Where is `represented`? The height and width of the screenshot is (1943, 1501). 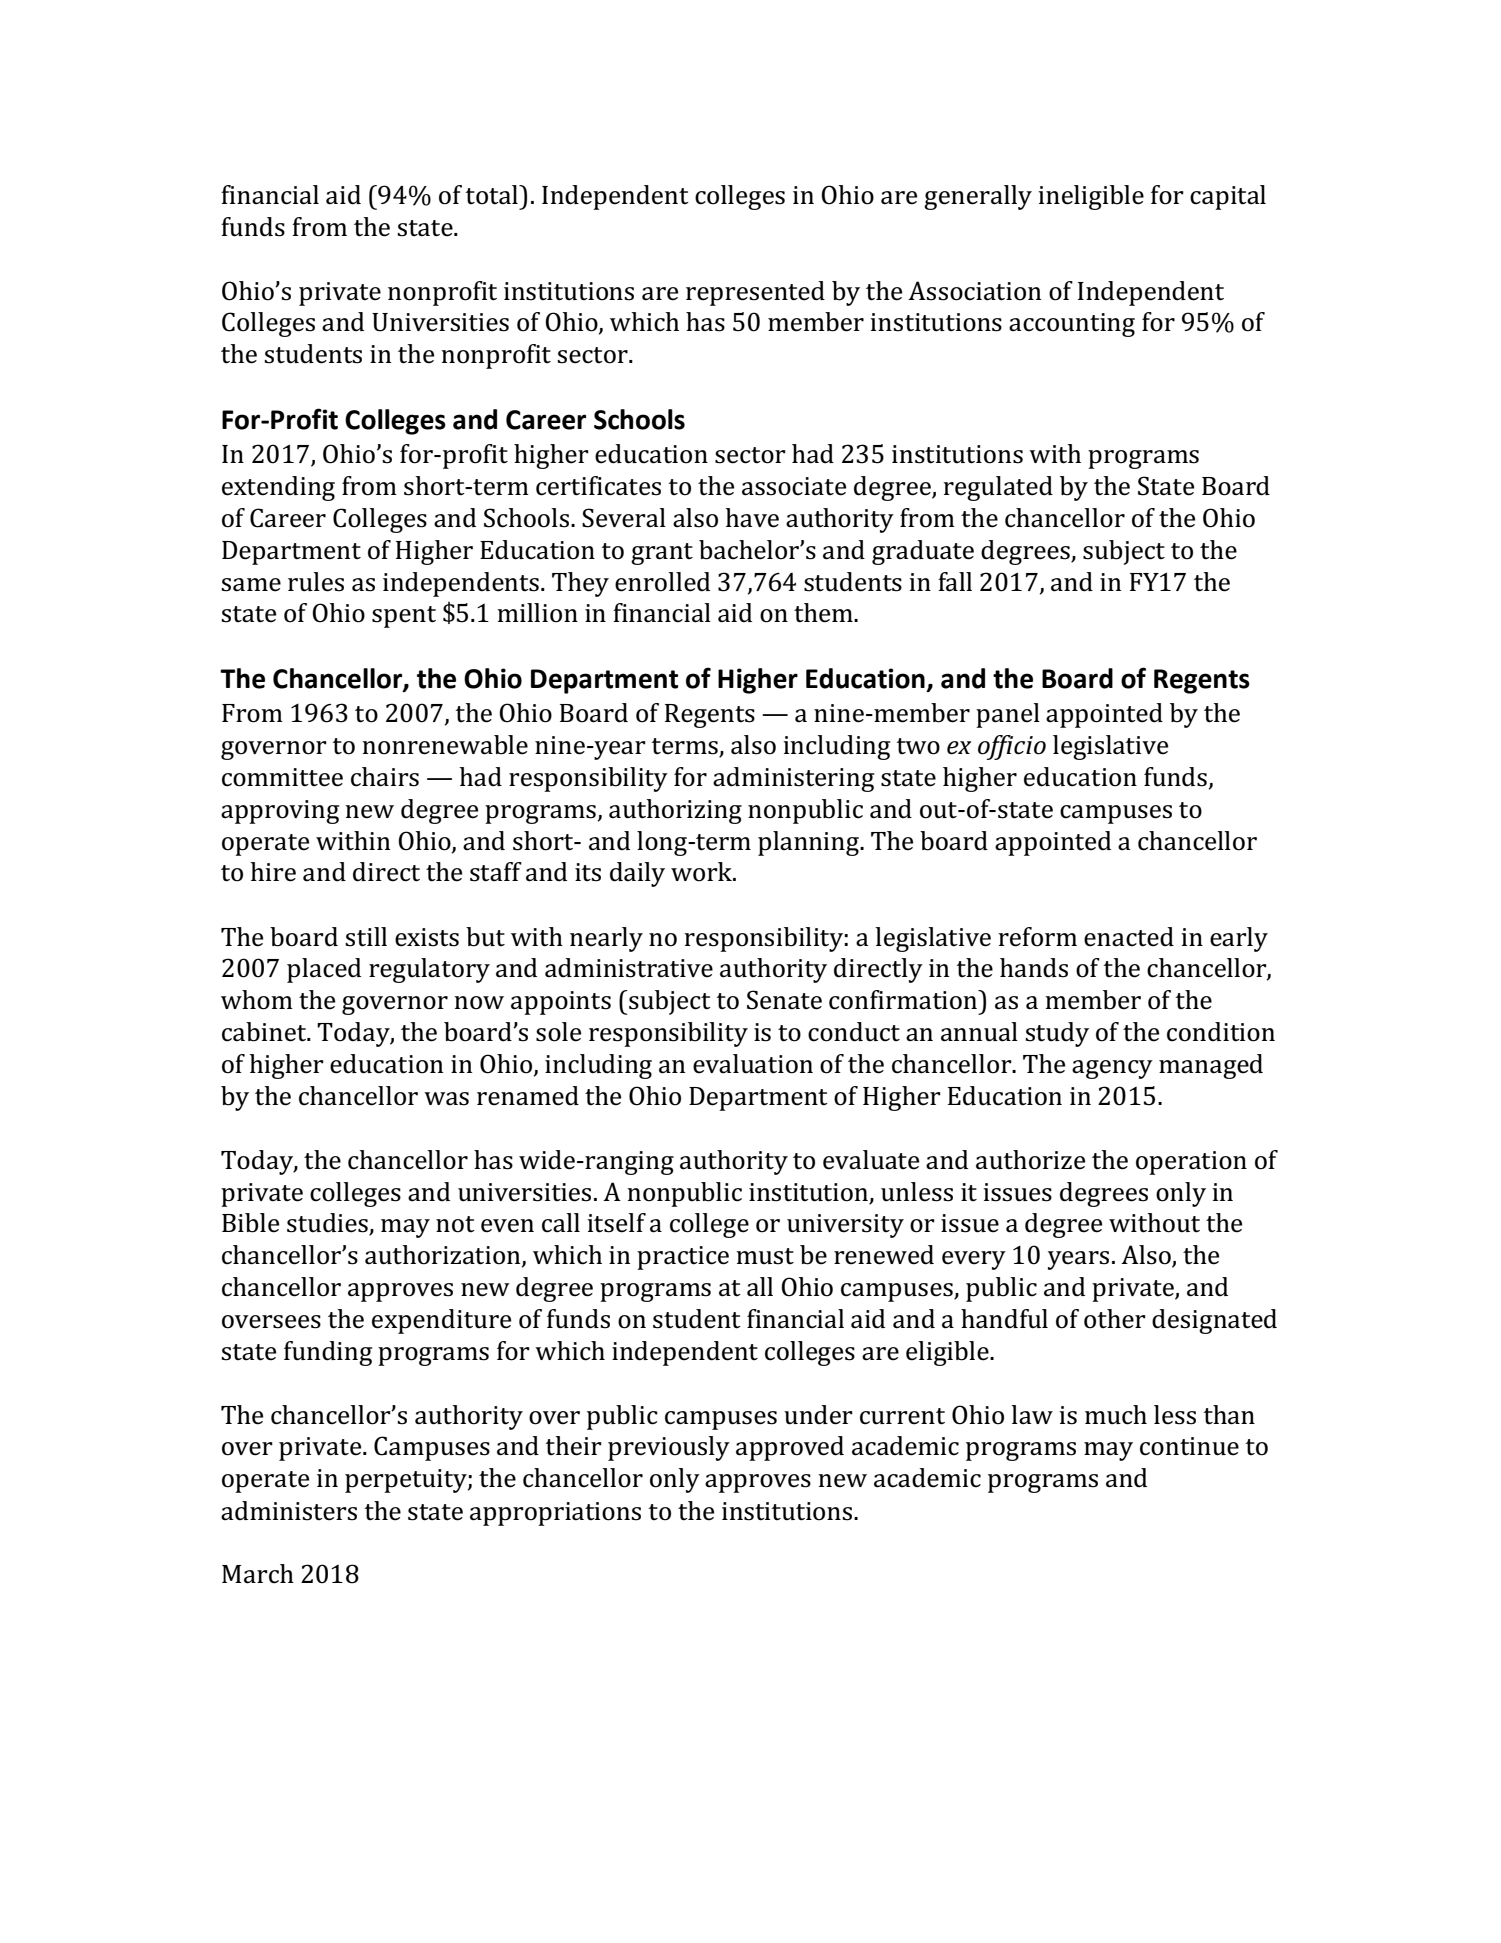 represented is located at coordinates (755, 293).
